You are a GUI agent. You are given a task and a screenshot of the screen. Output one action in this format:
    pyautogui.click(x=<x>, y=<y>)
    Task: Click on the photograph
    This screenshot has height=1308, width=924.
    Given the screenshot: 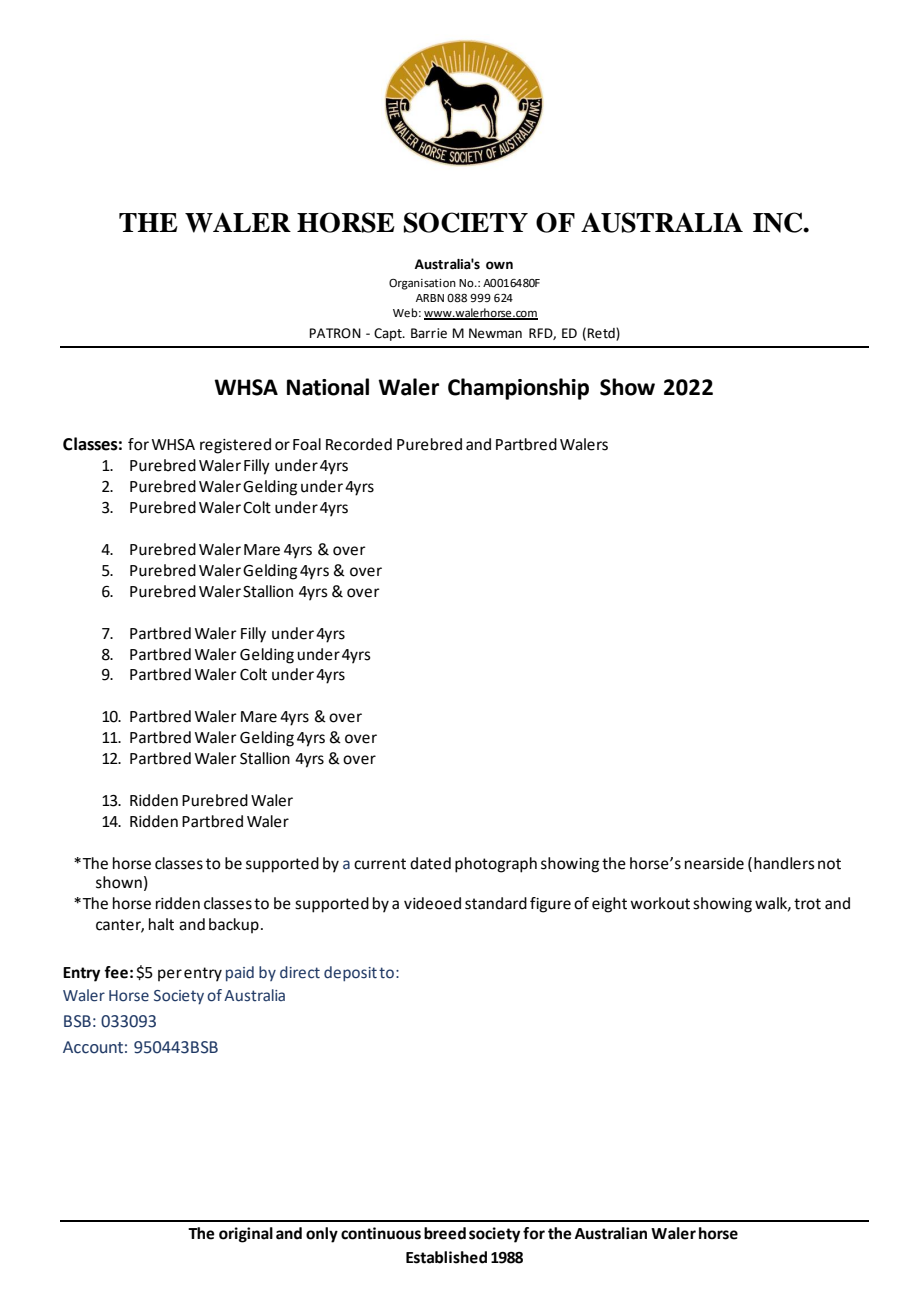 What is the action you would take?
    pyautogui.click(x=496, y=865)
